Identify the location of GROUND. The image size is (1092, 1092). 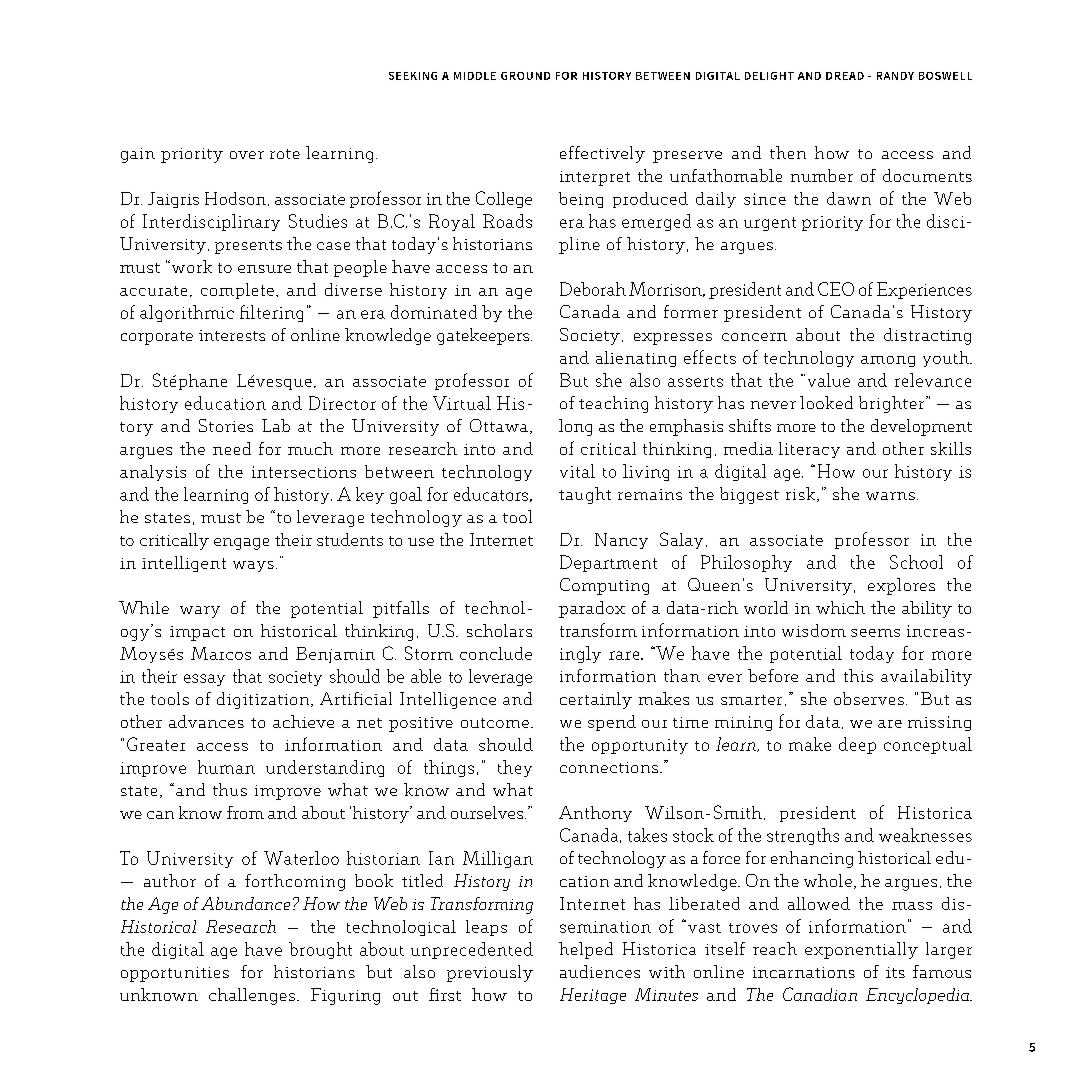
(525, 76).
